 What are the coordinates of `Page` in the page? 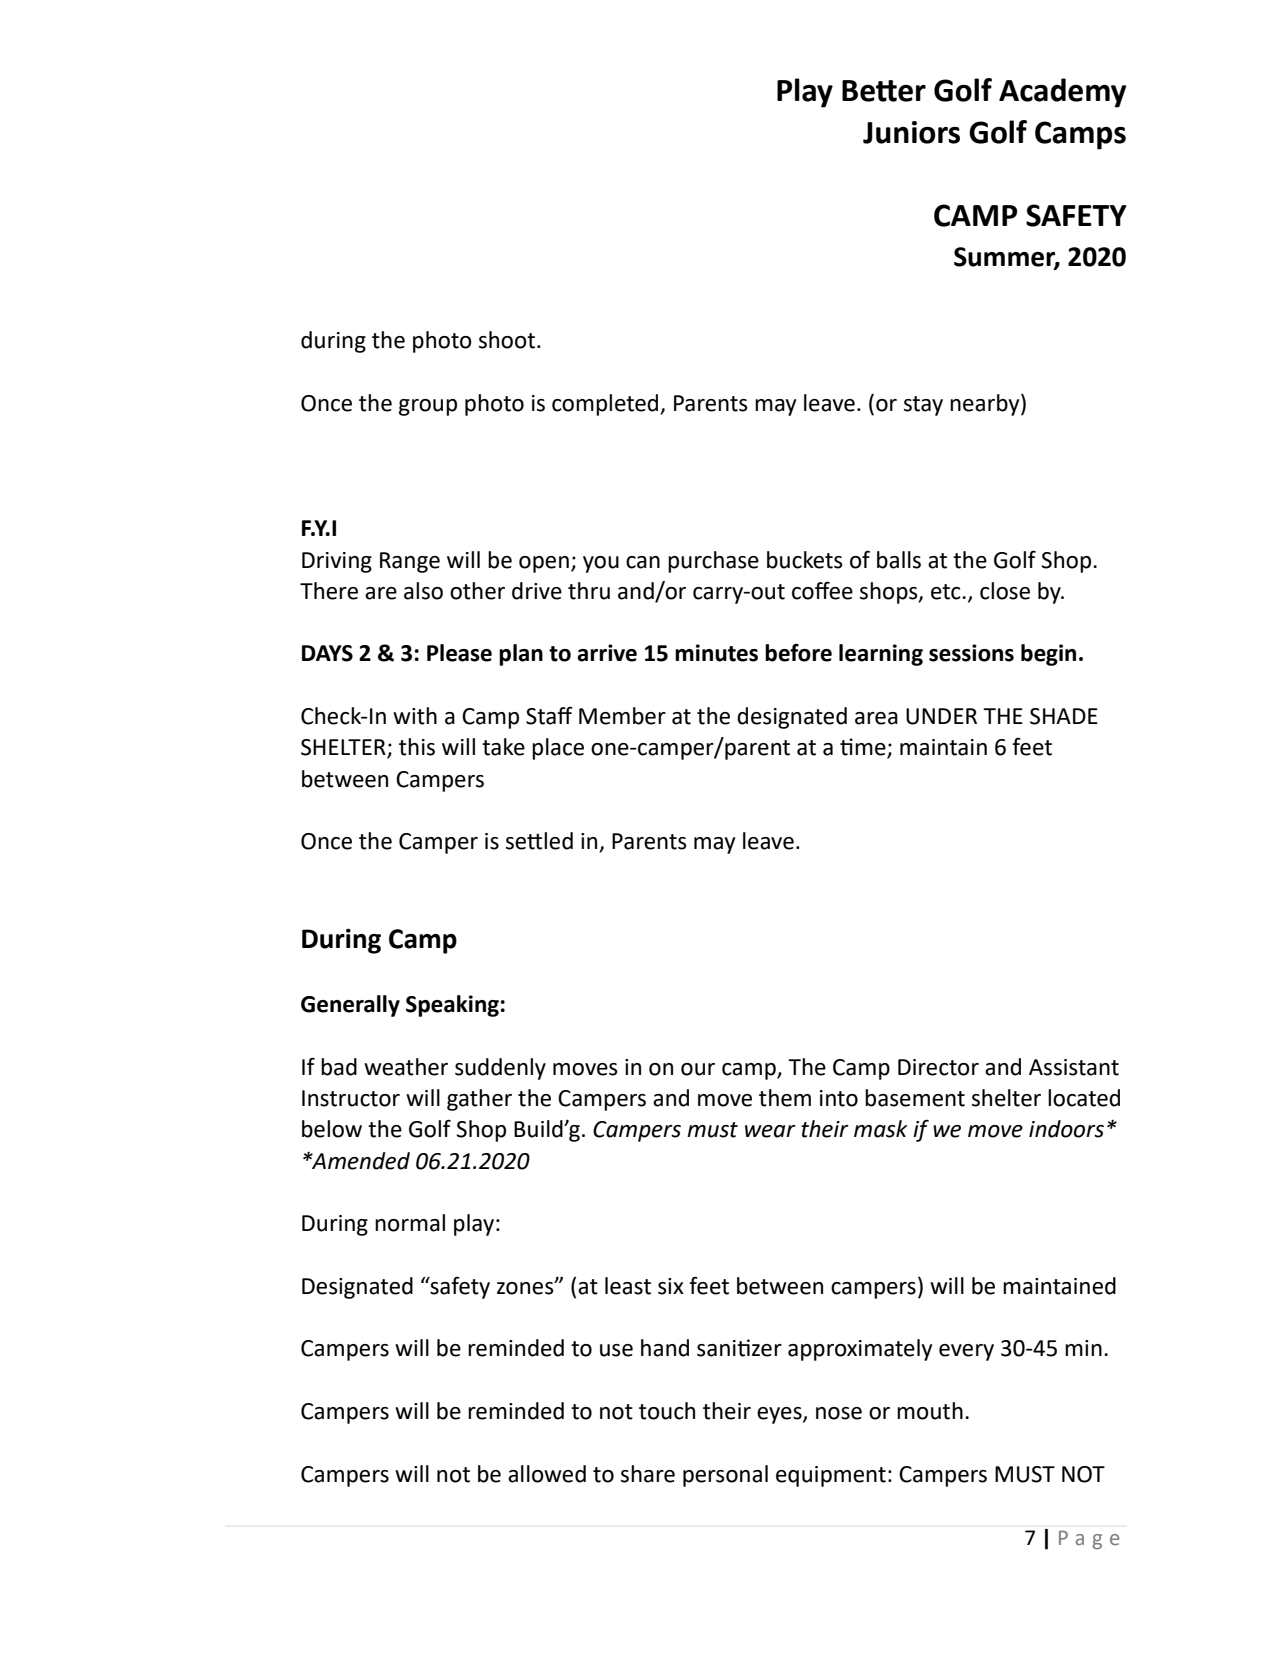 It's located at (1089, 1539).
